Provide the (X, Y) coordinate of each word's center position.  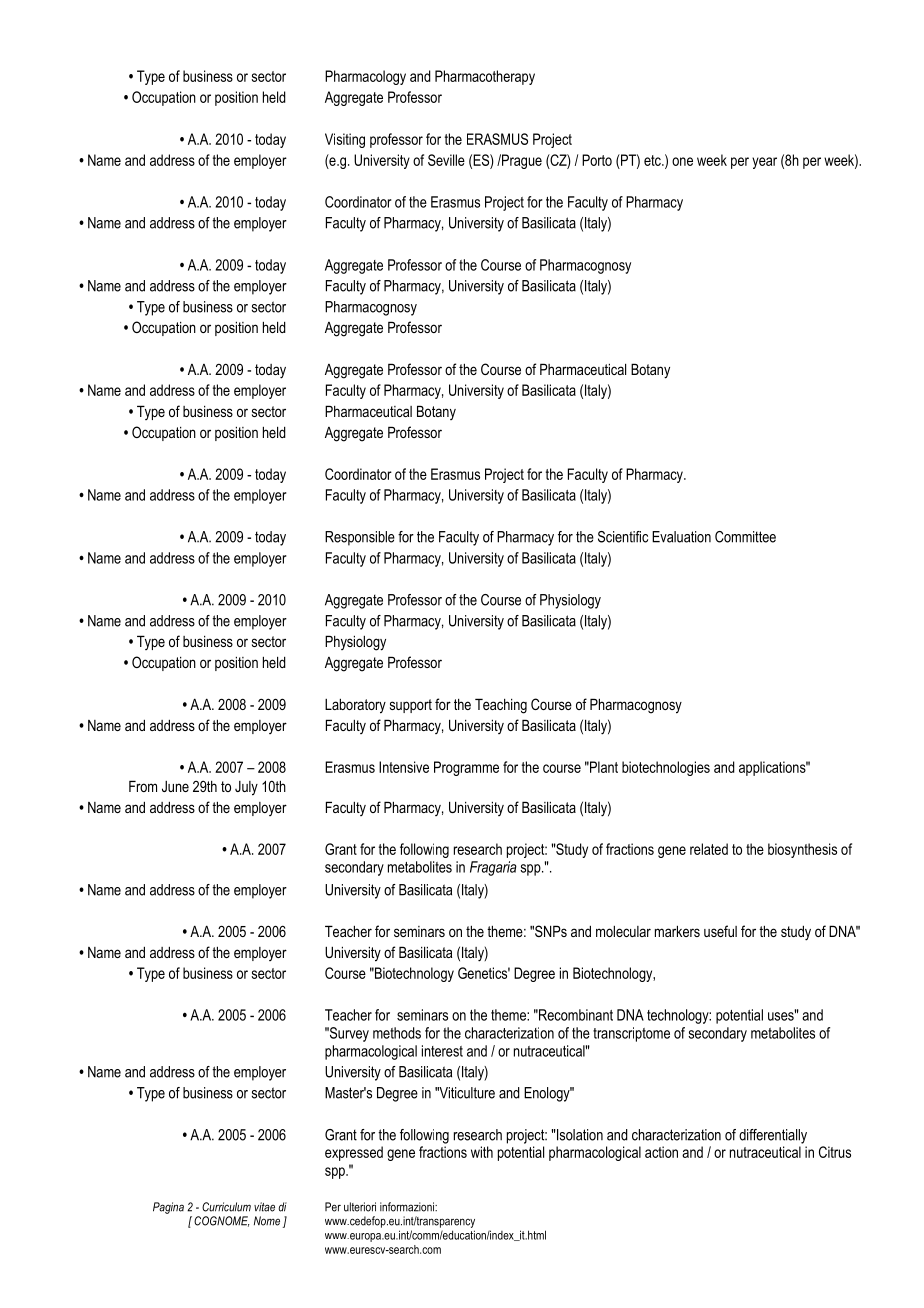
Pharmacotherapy (485, 77)
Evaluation (681, 537)
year (764, 163)
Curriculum (226, 1207)
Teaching (501, 706)
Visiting (345, 140)
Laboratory (355, 706)
